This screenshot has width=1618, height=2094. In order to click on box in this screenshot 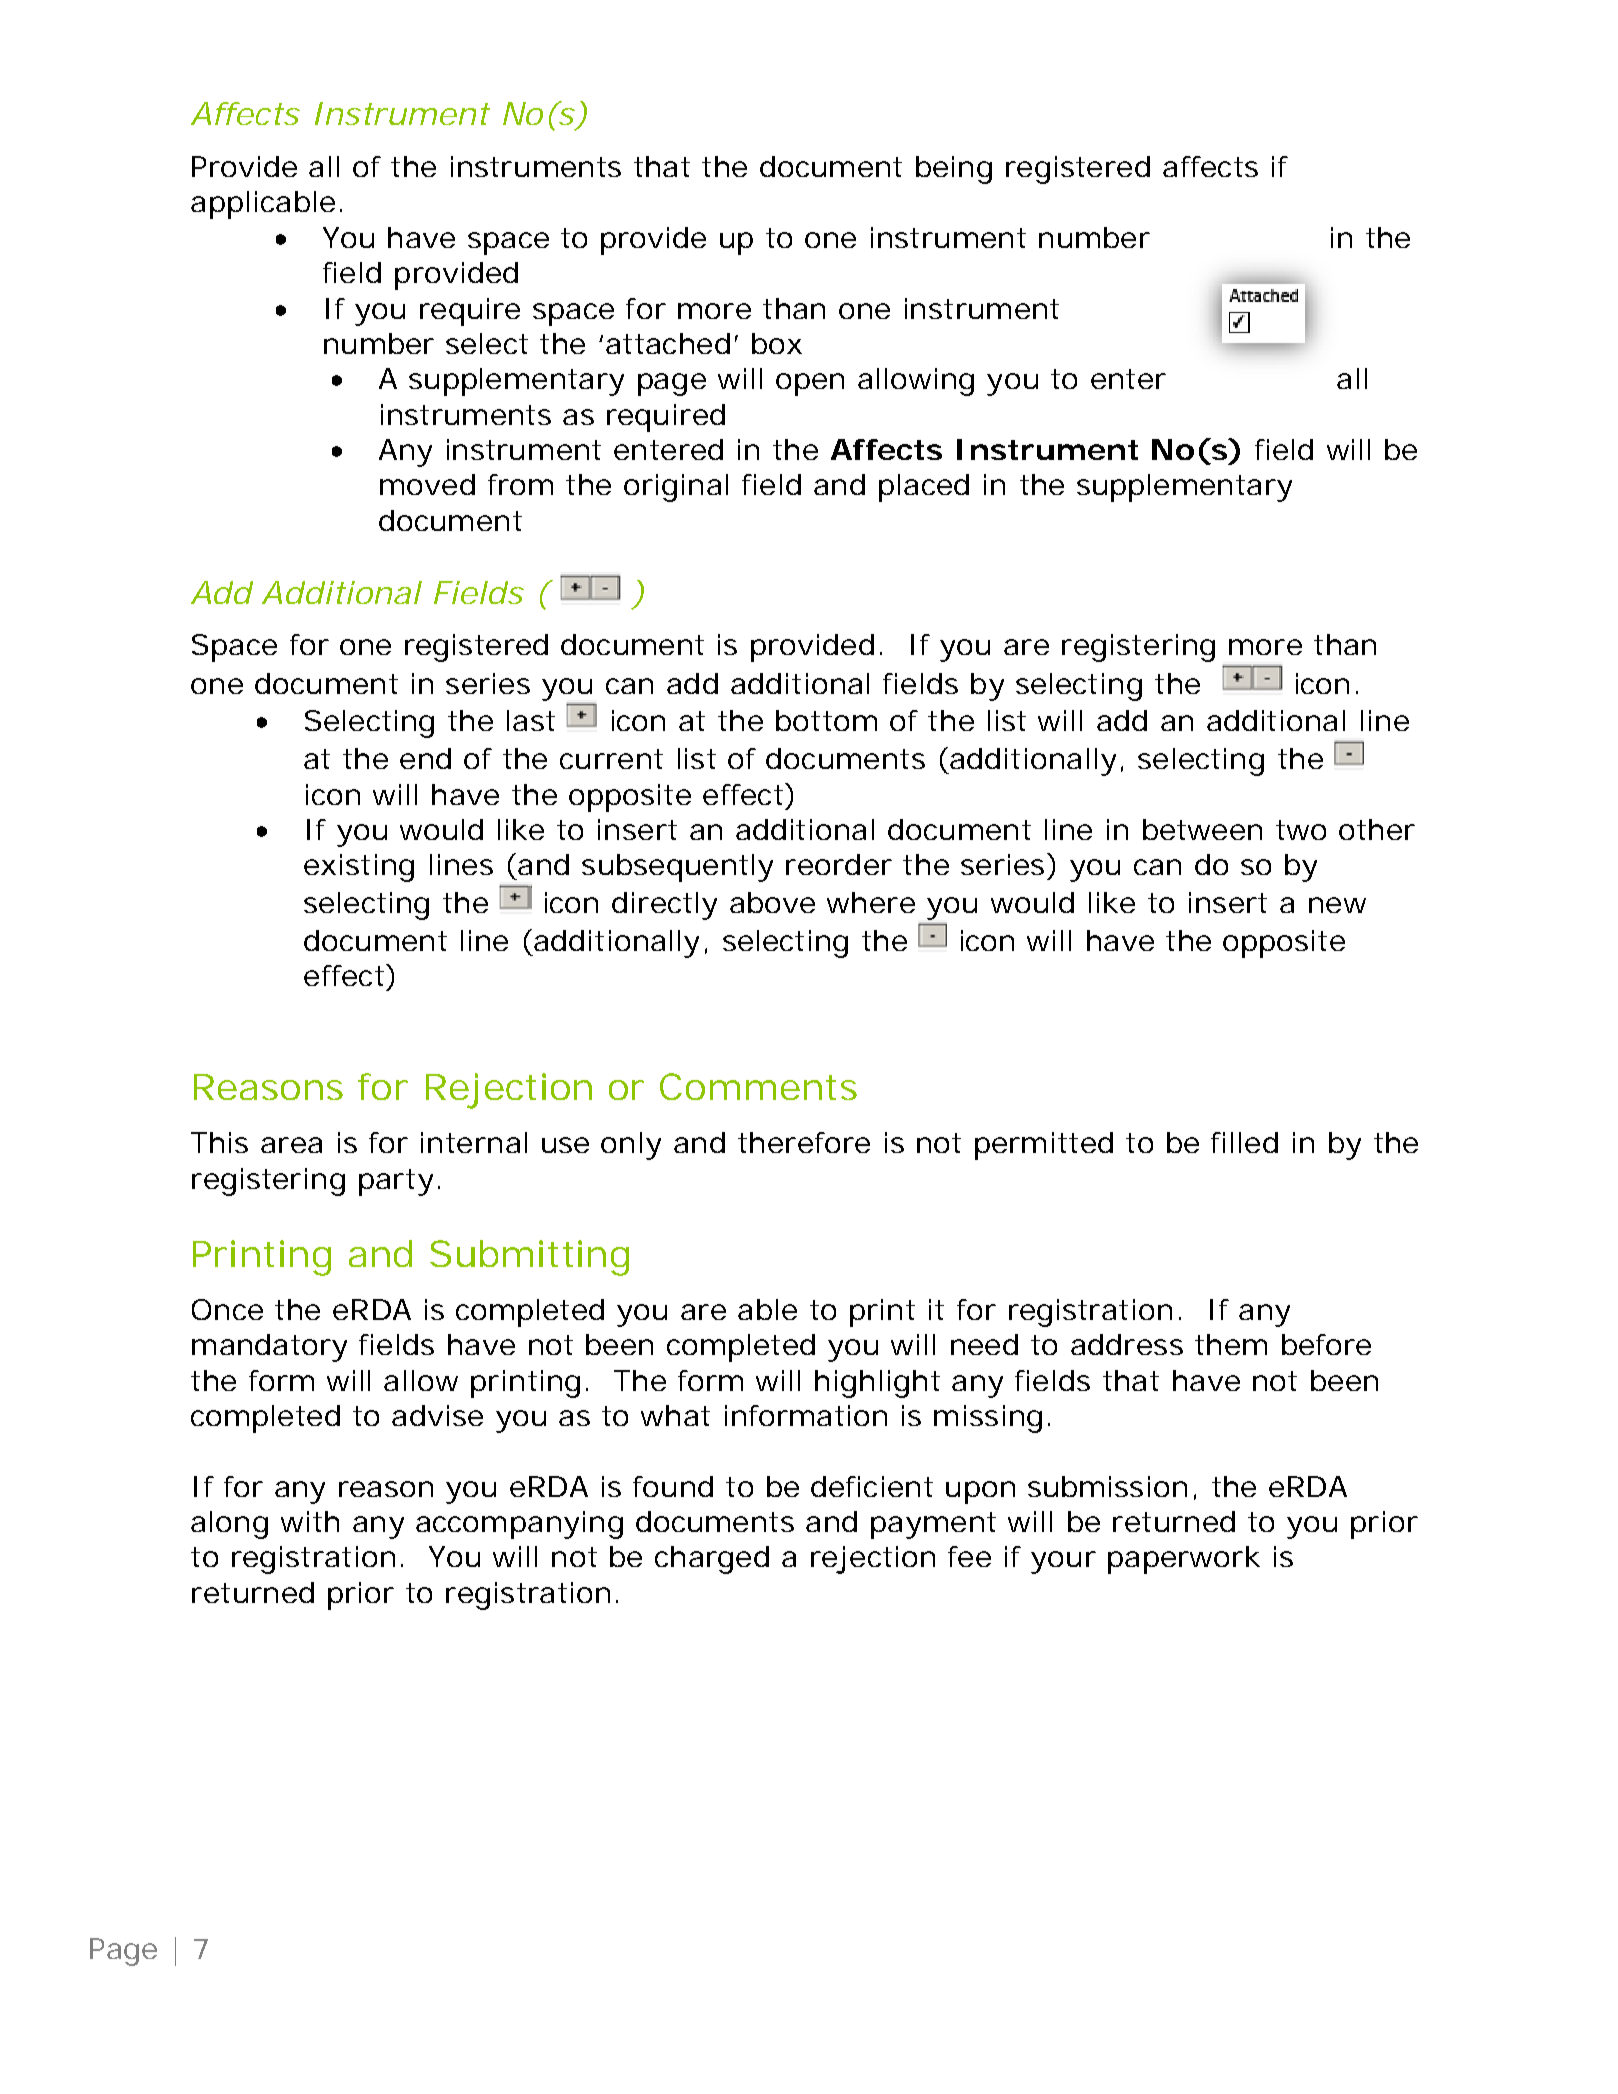, I will do `click(777, 343)`.
